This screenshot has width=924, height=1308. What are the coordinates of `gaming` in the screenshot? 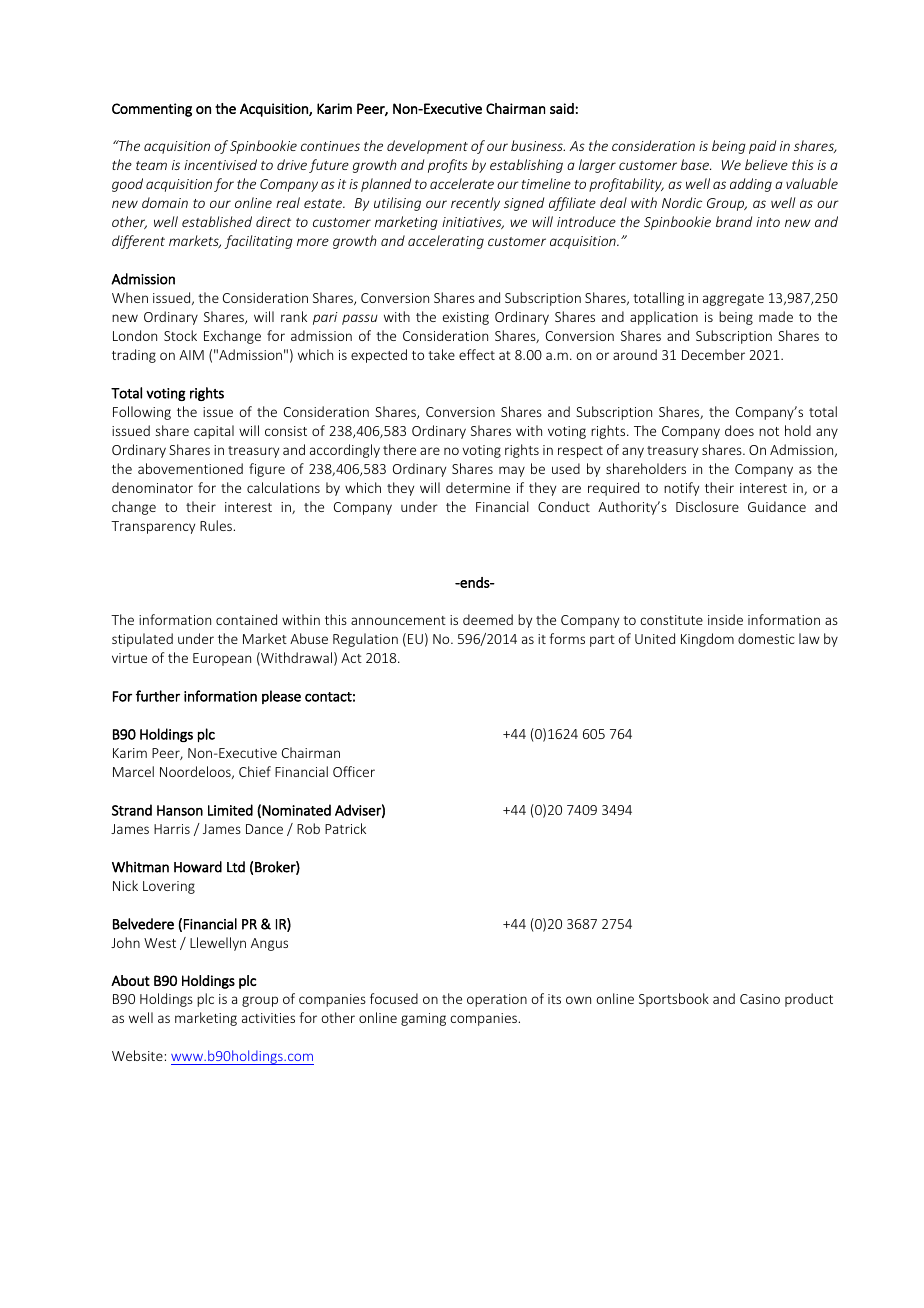 It's located at (423, 1019).
